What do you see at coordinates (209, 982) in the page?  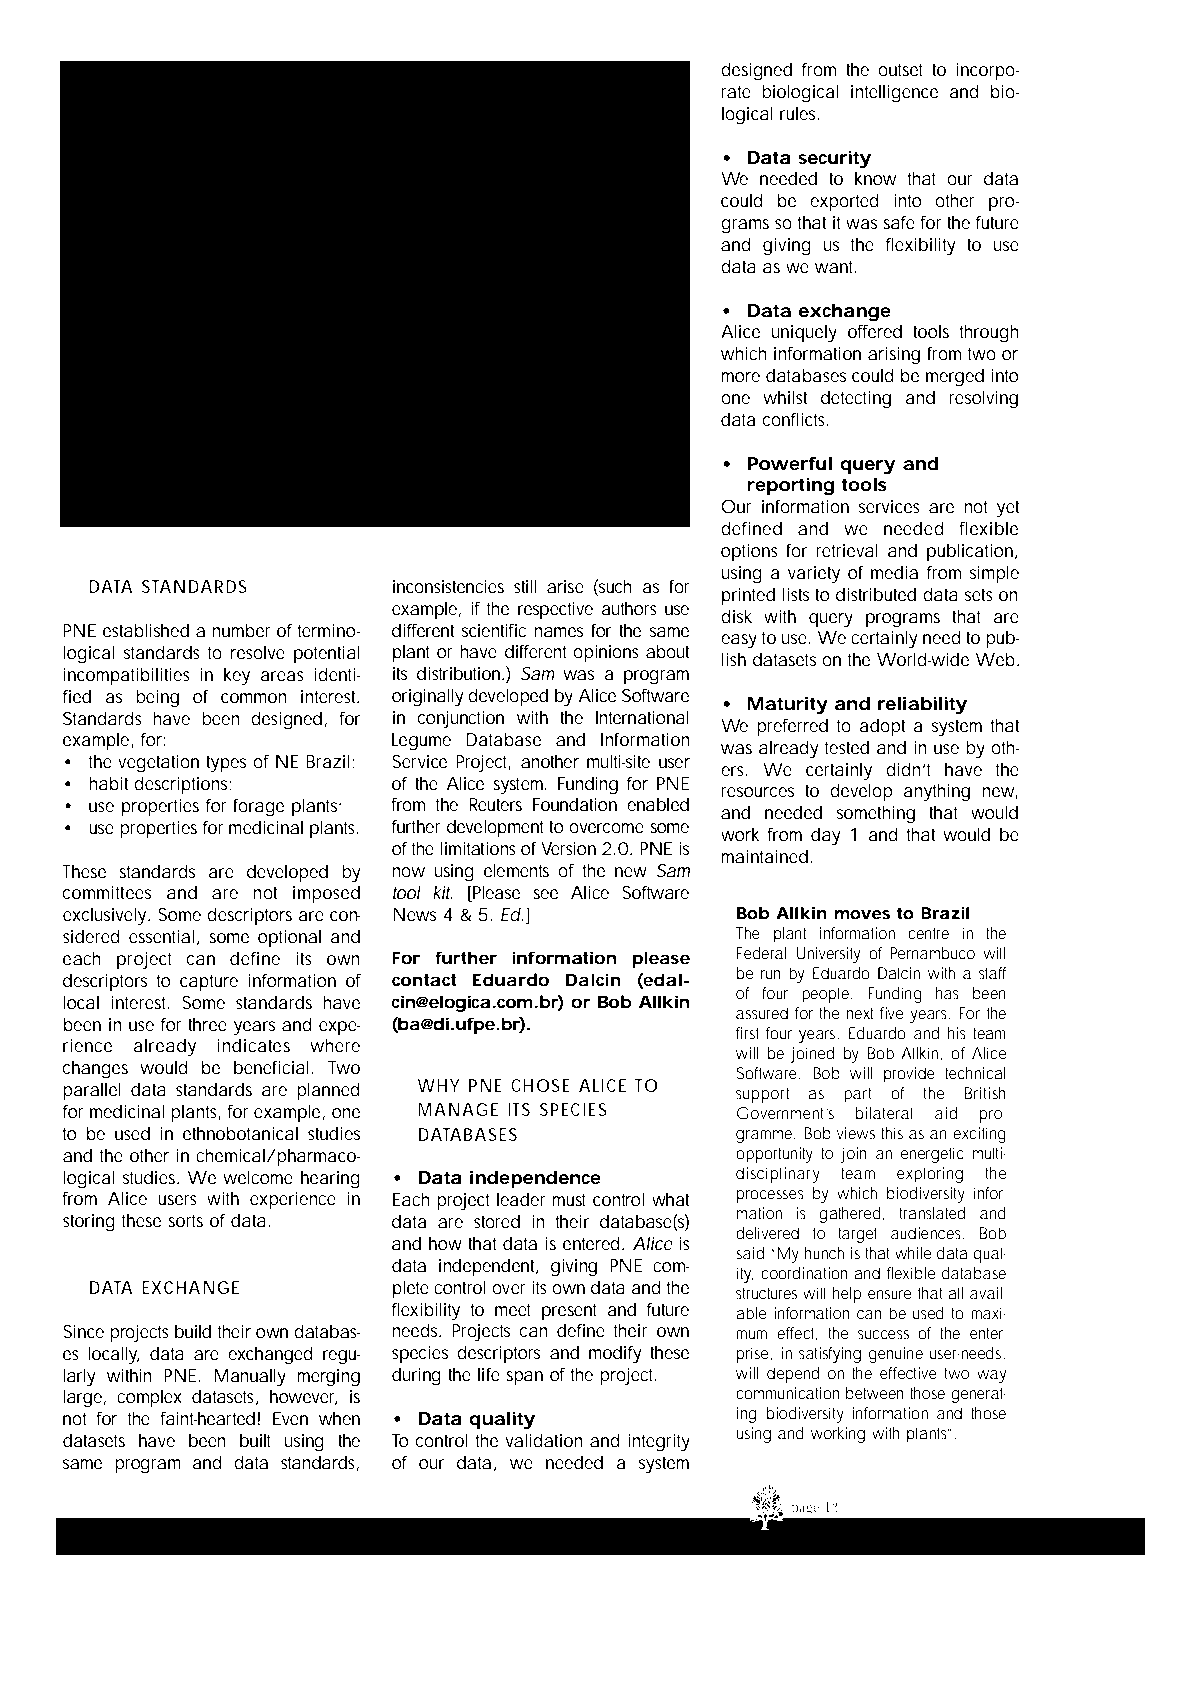 I see `capture` at bounding box center [209, 982].
